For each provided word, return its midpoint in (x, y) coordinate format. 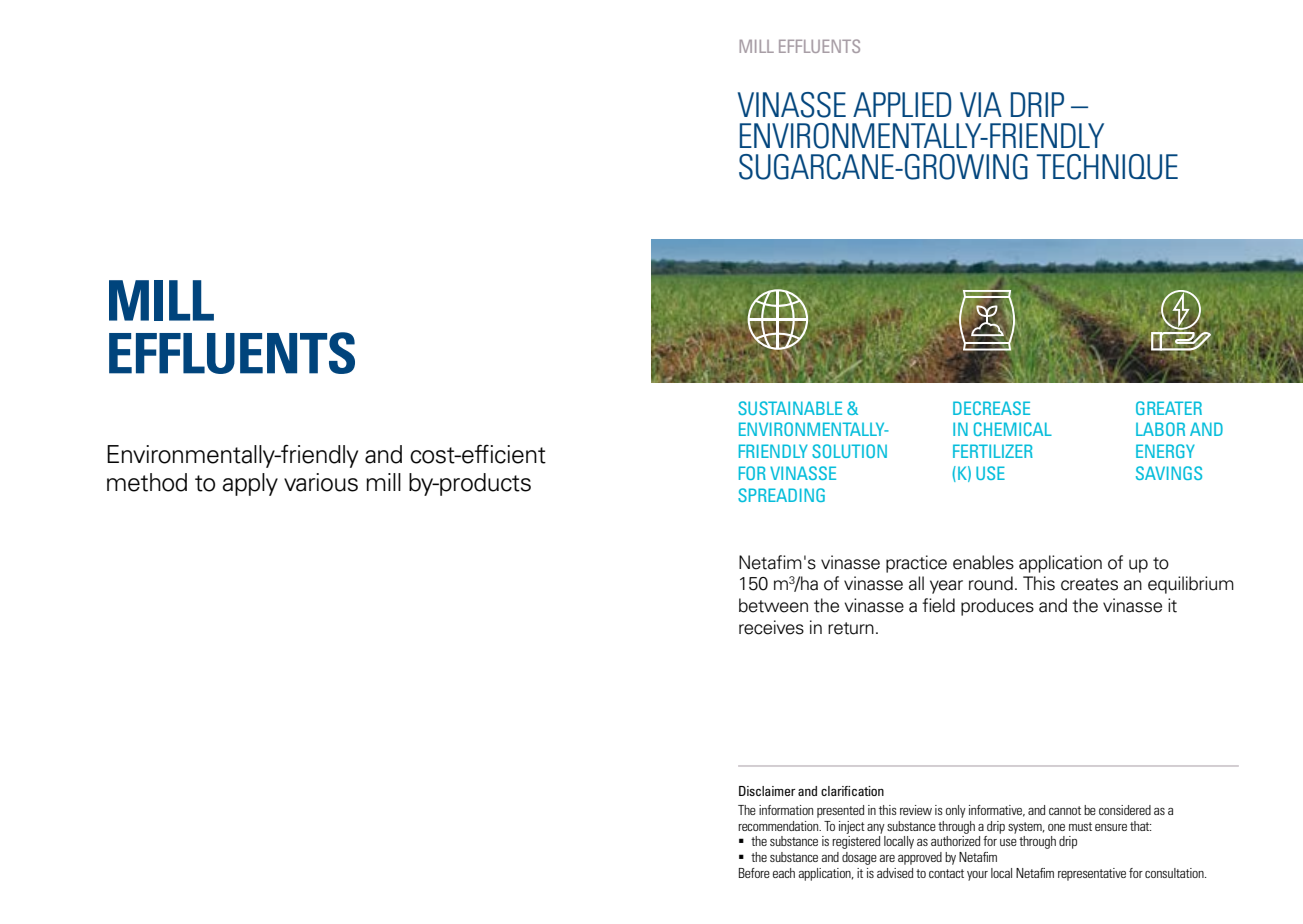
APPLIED (902, 104)
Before (754, 873)
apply (250, 484)
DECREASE (991, 408)
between (773, 605)
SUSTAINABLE (790, 408)
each (784, 873)
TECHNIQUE (1107, 167)
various (321, 482)
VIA (981, 104)
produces (997, 607)
